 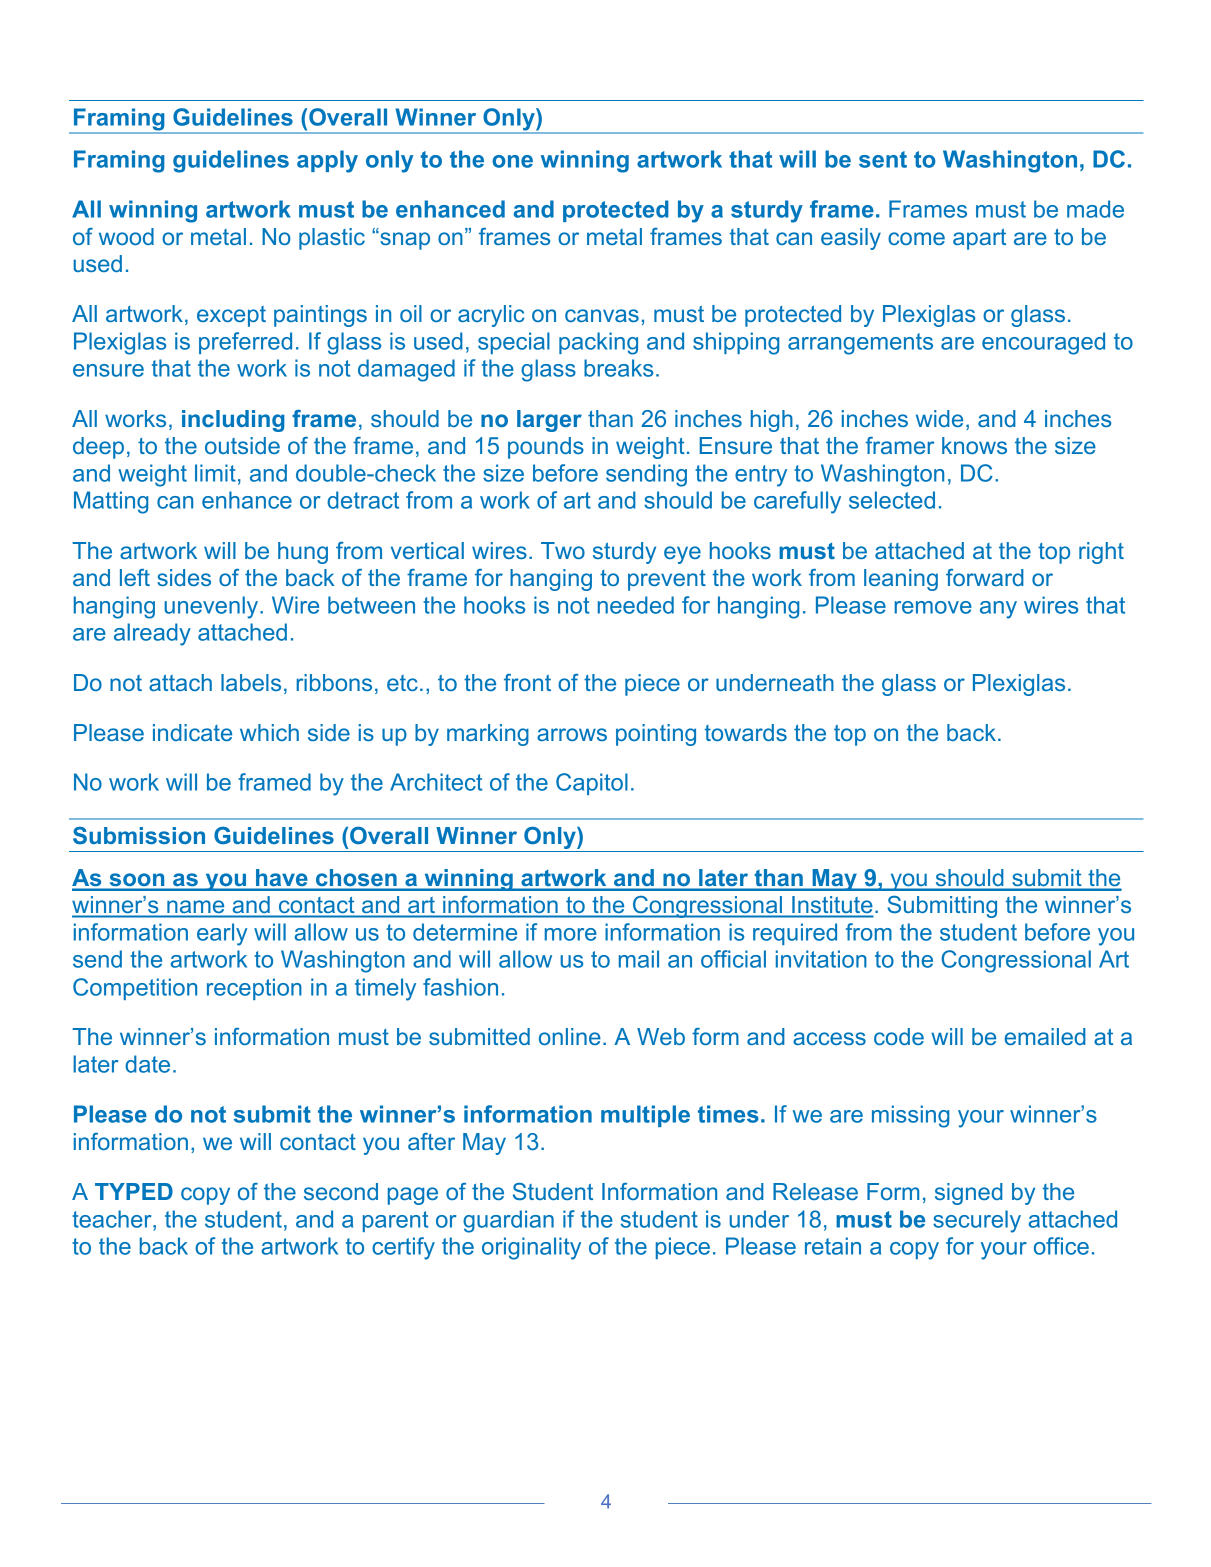 I want to click on TYPED, so click(x=134, y=1191).
